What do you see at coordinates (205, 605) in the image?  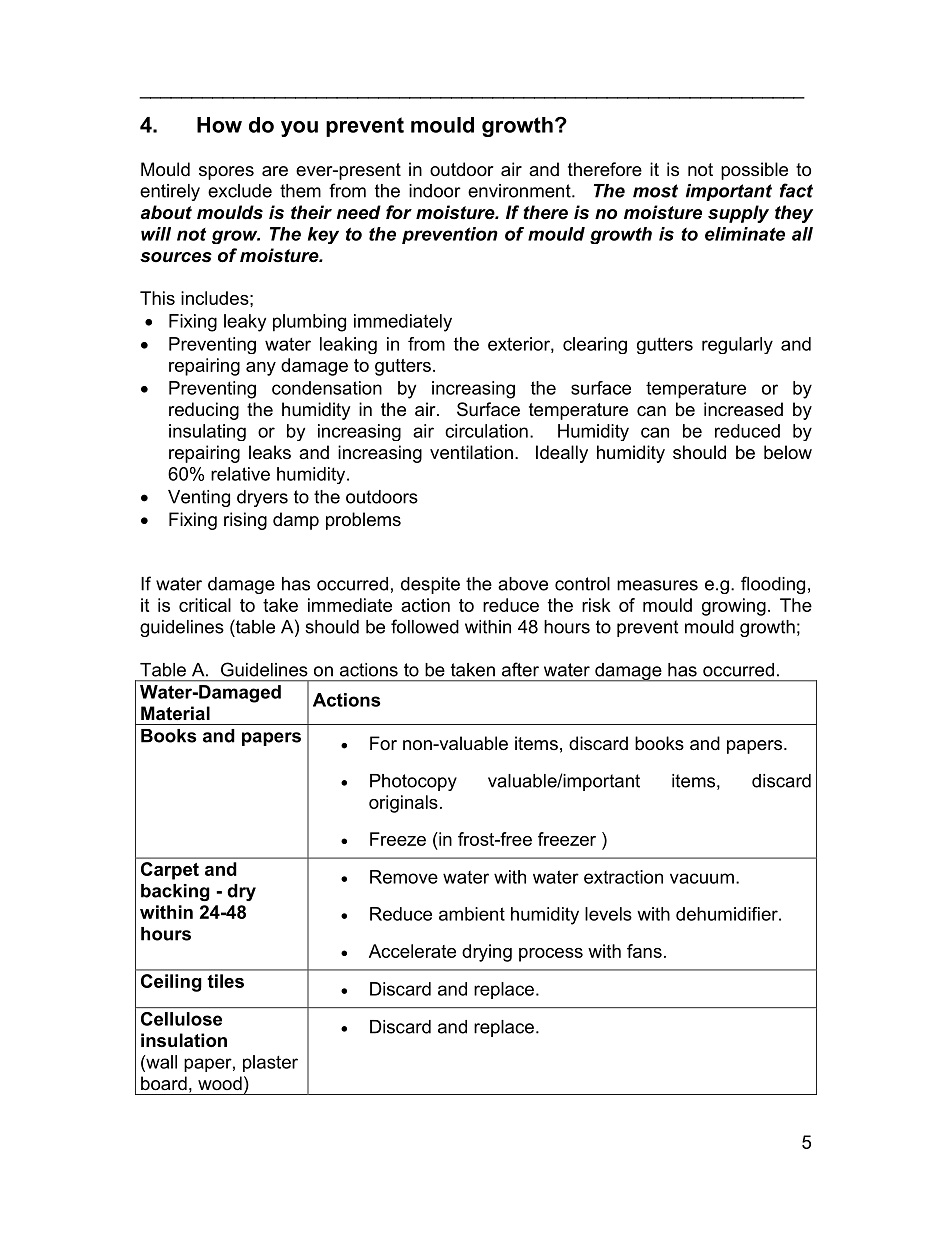 I see `critical` at bounding box center [205, 605].
